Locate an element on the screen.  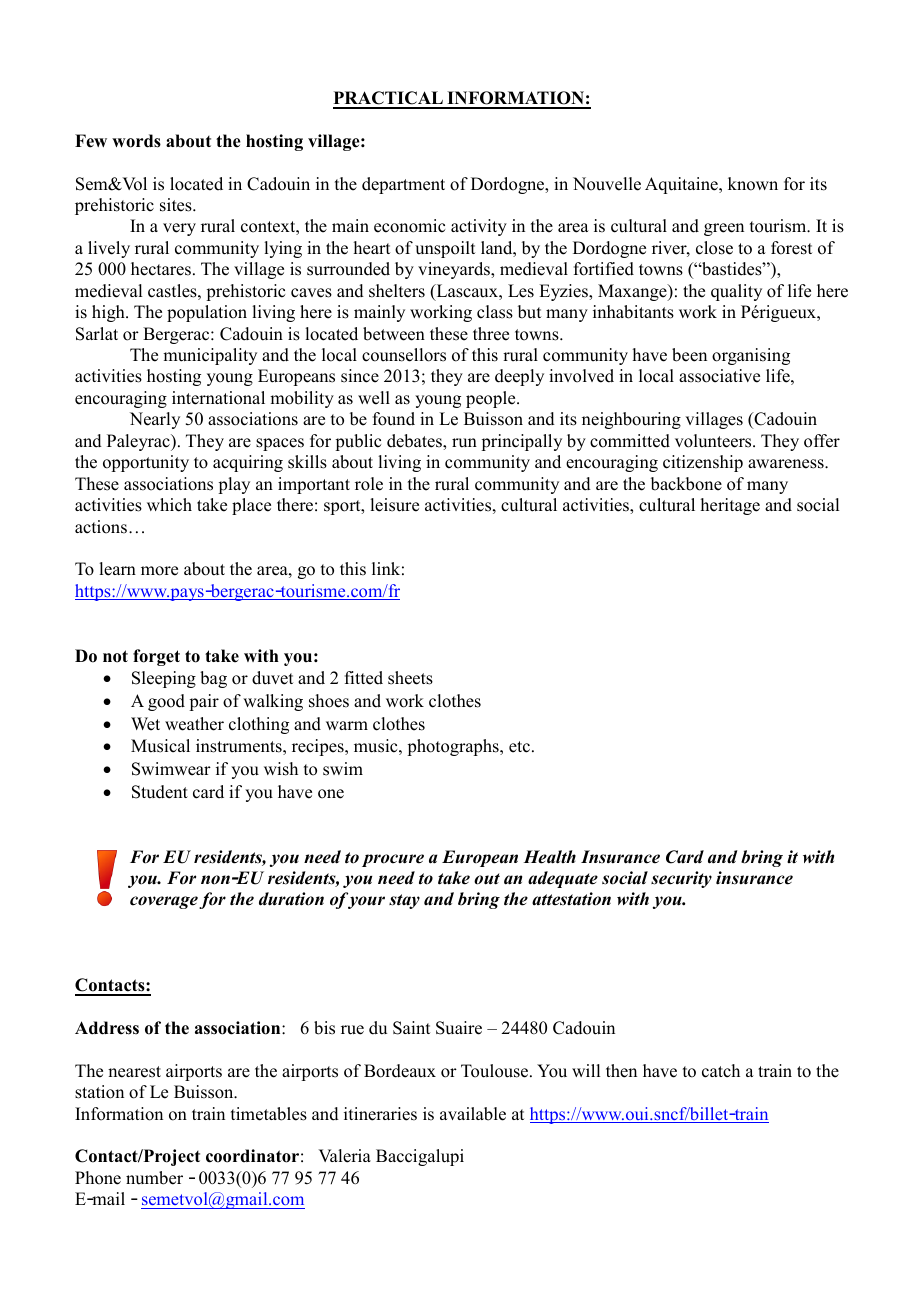
available is located at coordinates (473, 1114).
